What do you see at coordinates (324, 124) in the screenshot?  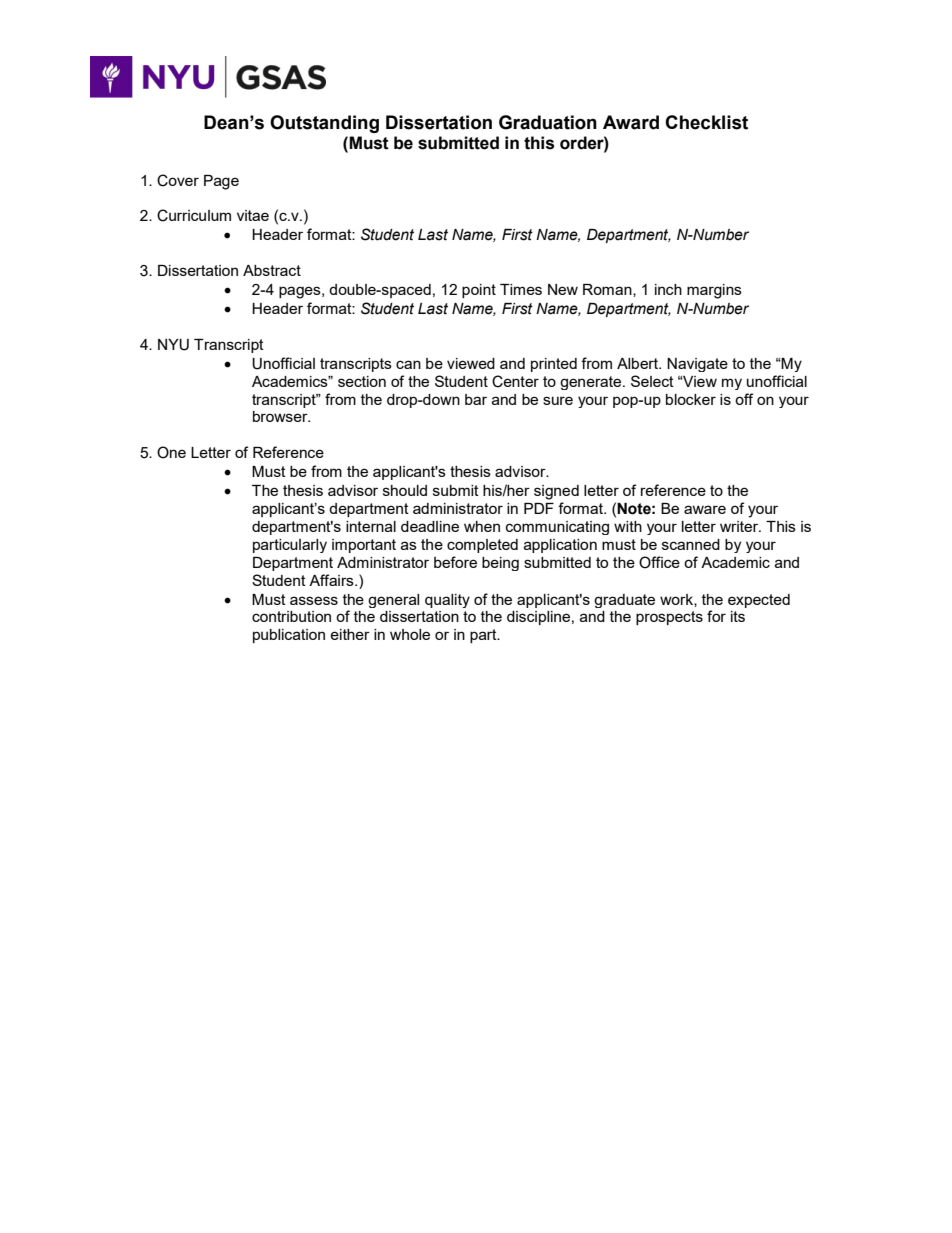 I see `Outstanding` at bounding box center [324, 124].
